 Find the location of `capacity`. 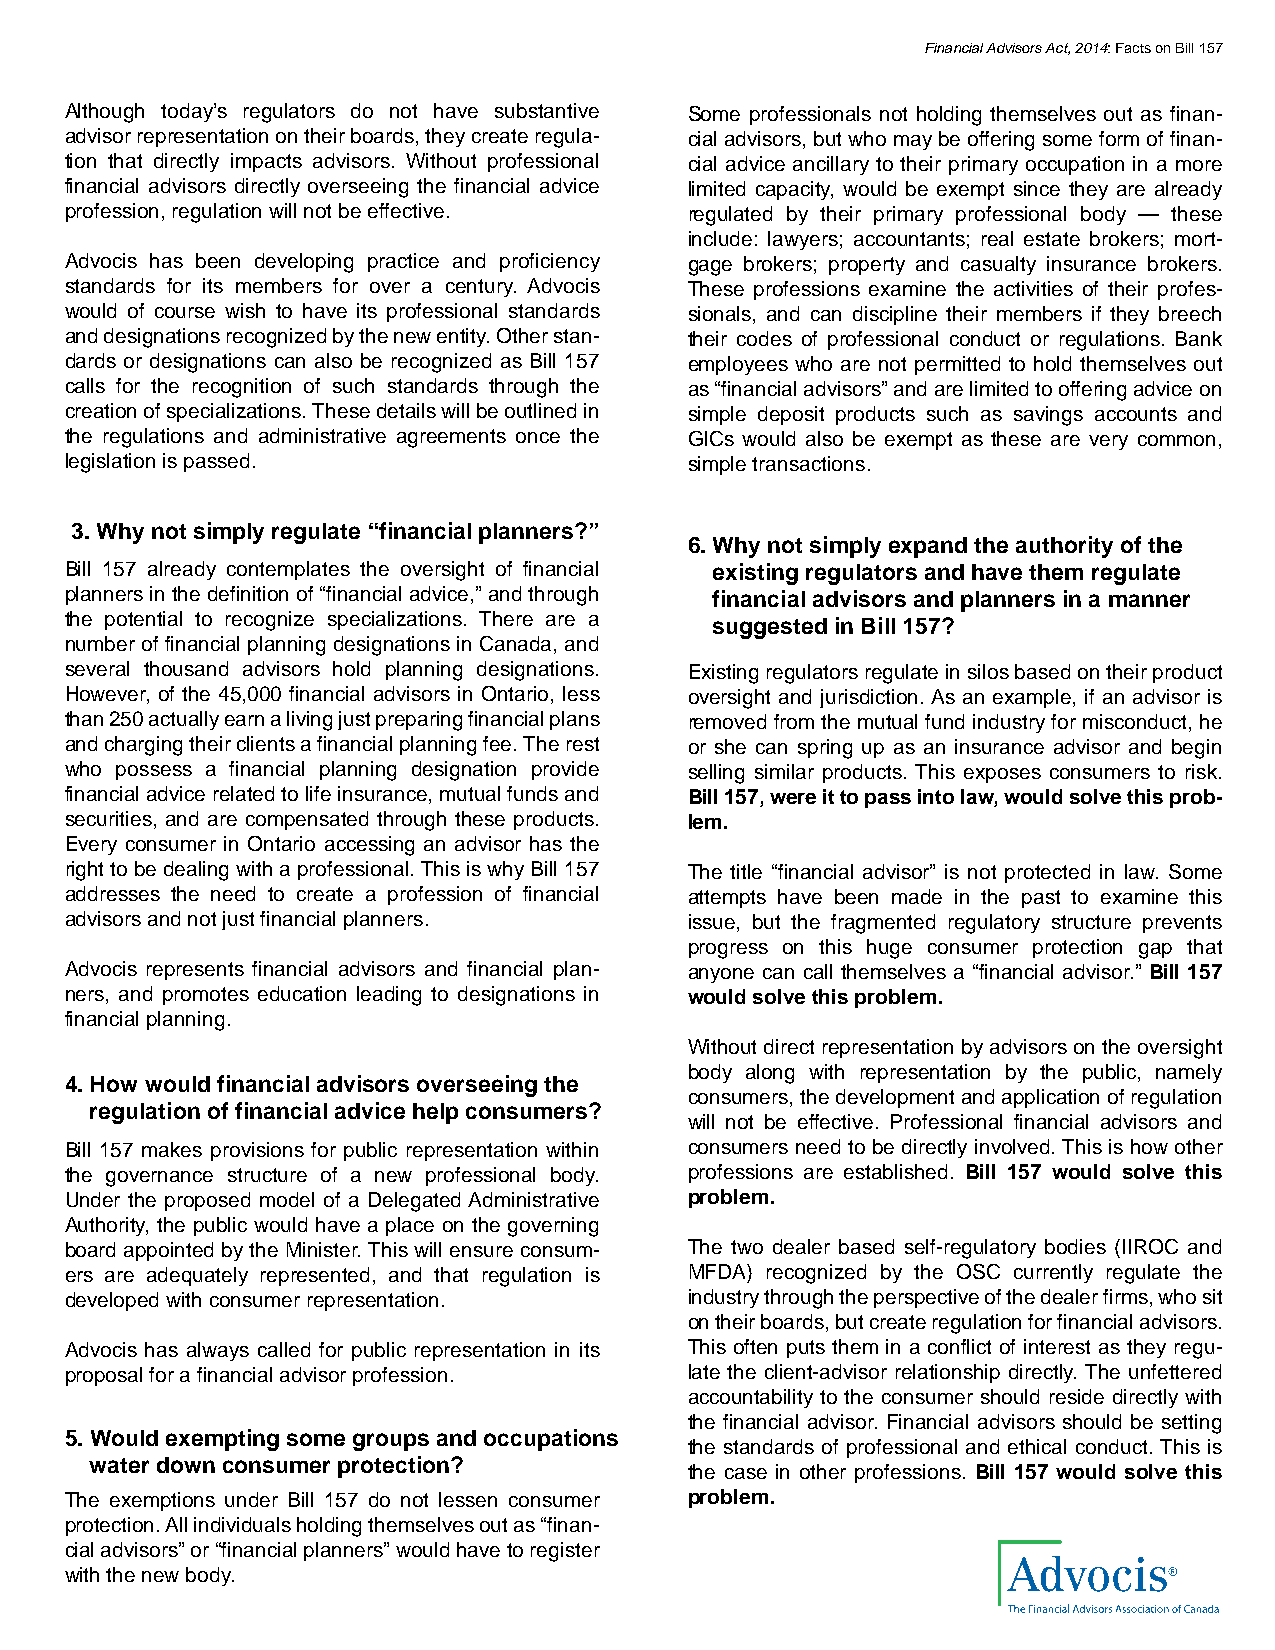

capacity is located at coordinates (794, 190).
